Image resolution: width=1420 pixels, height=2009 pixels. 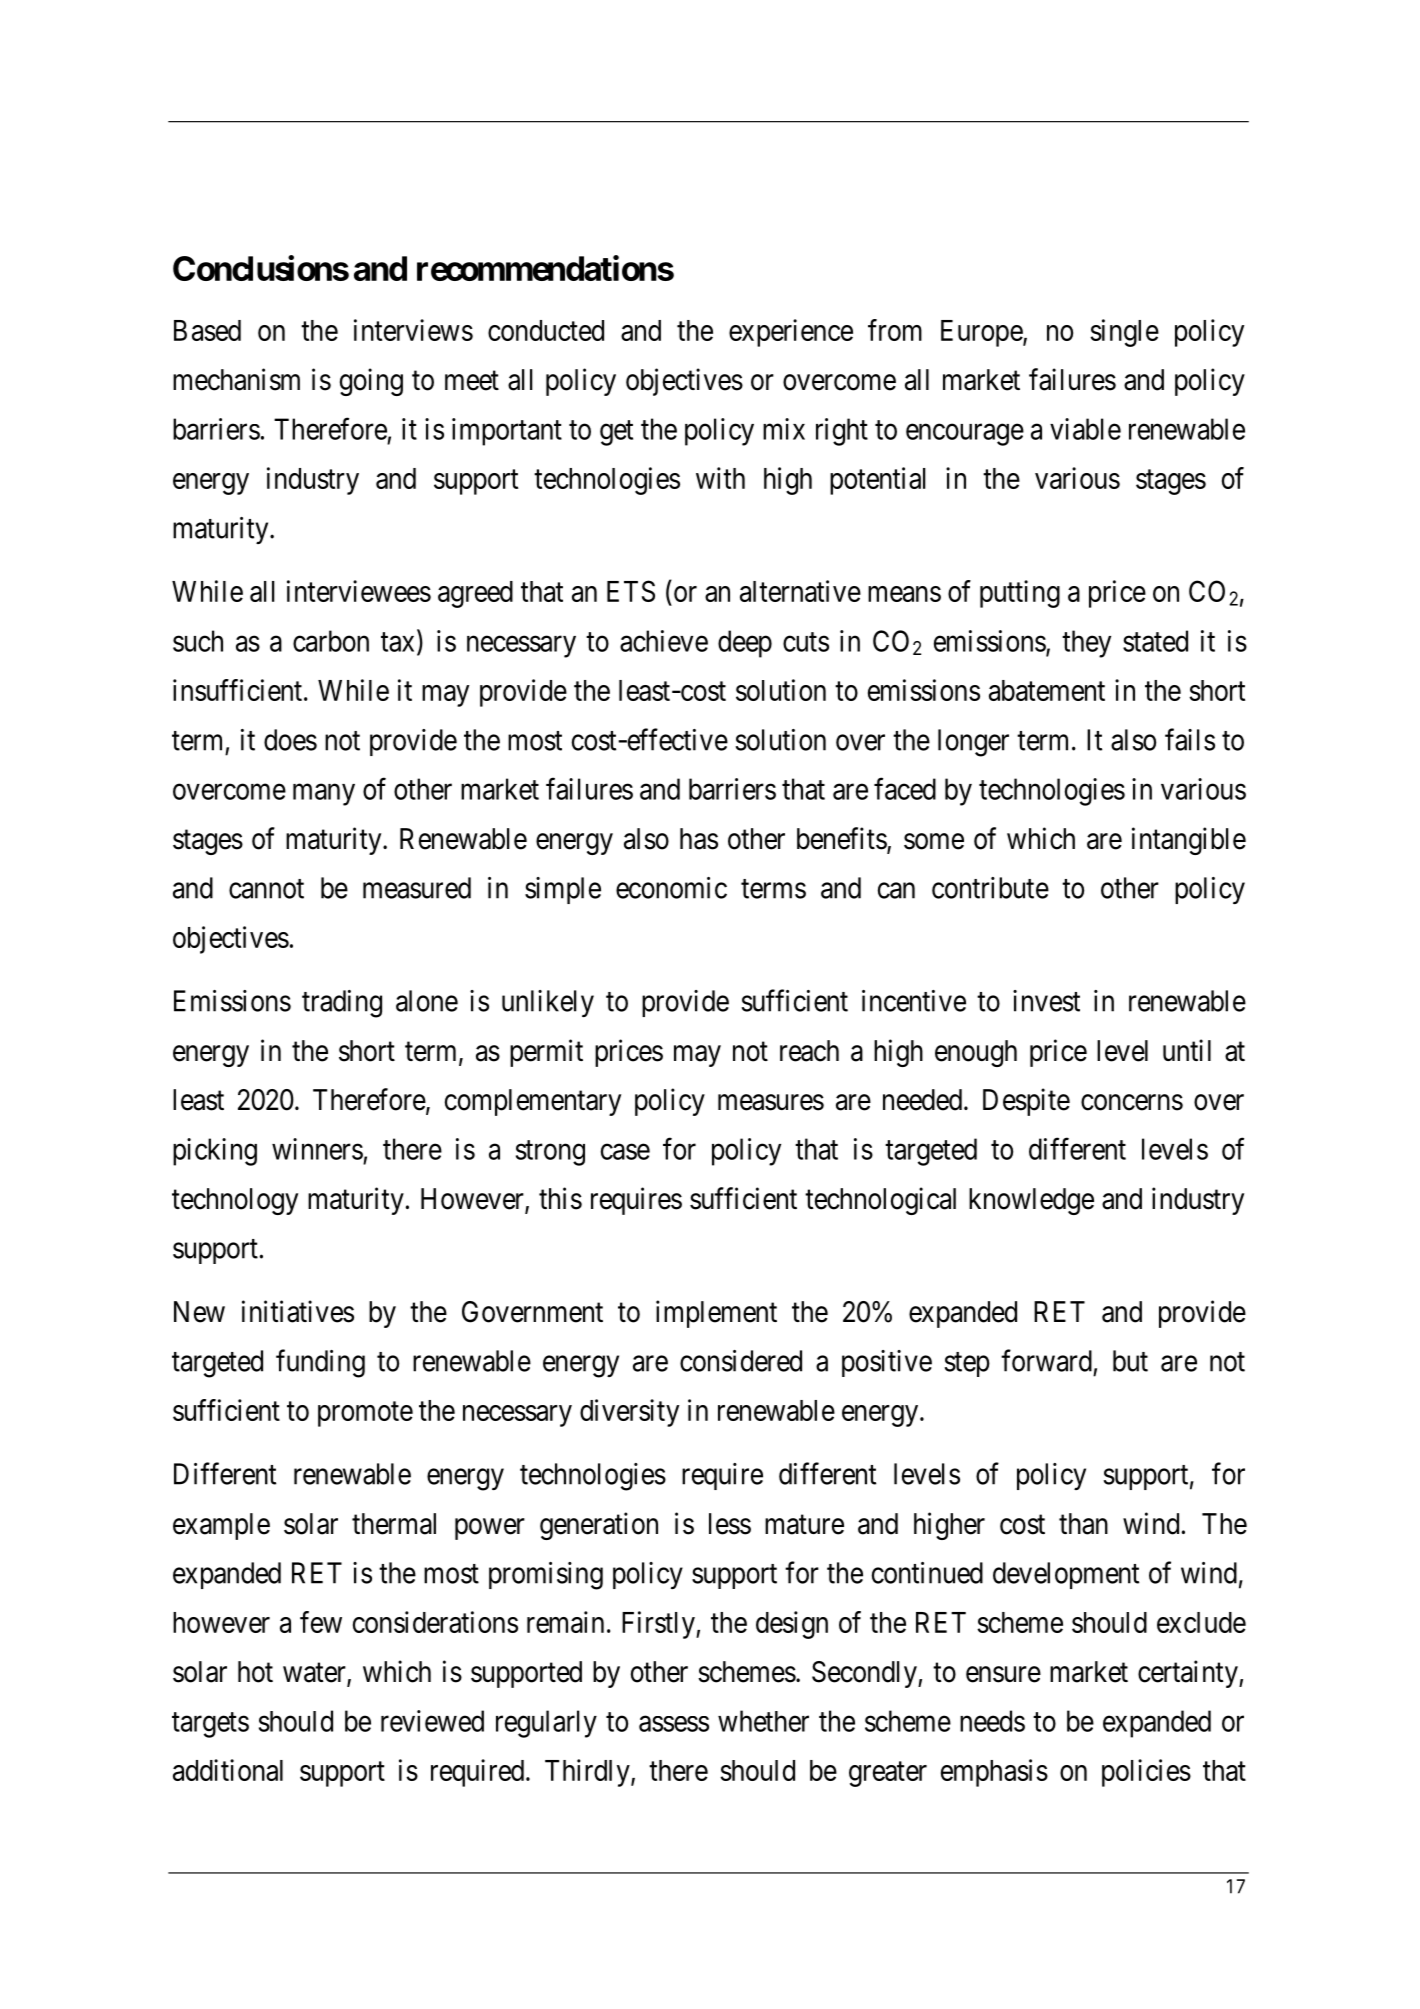 What do you see at coordinates (1124, 333) in the page?
I see `single` at bounding box center [1124, 333].
